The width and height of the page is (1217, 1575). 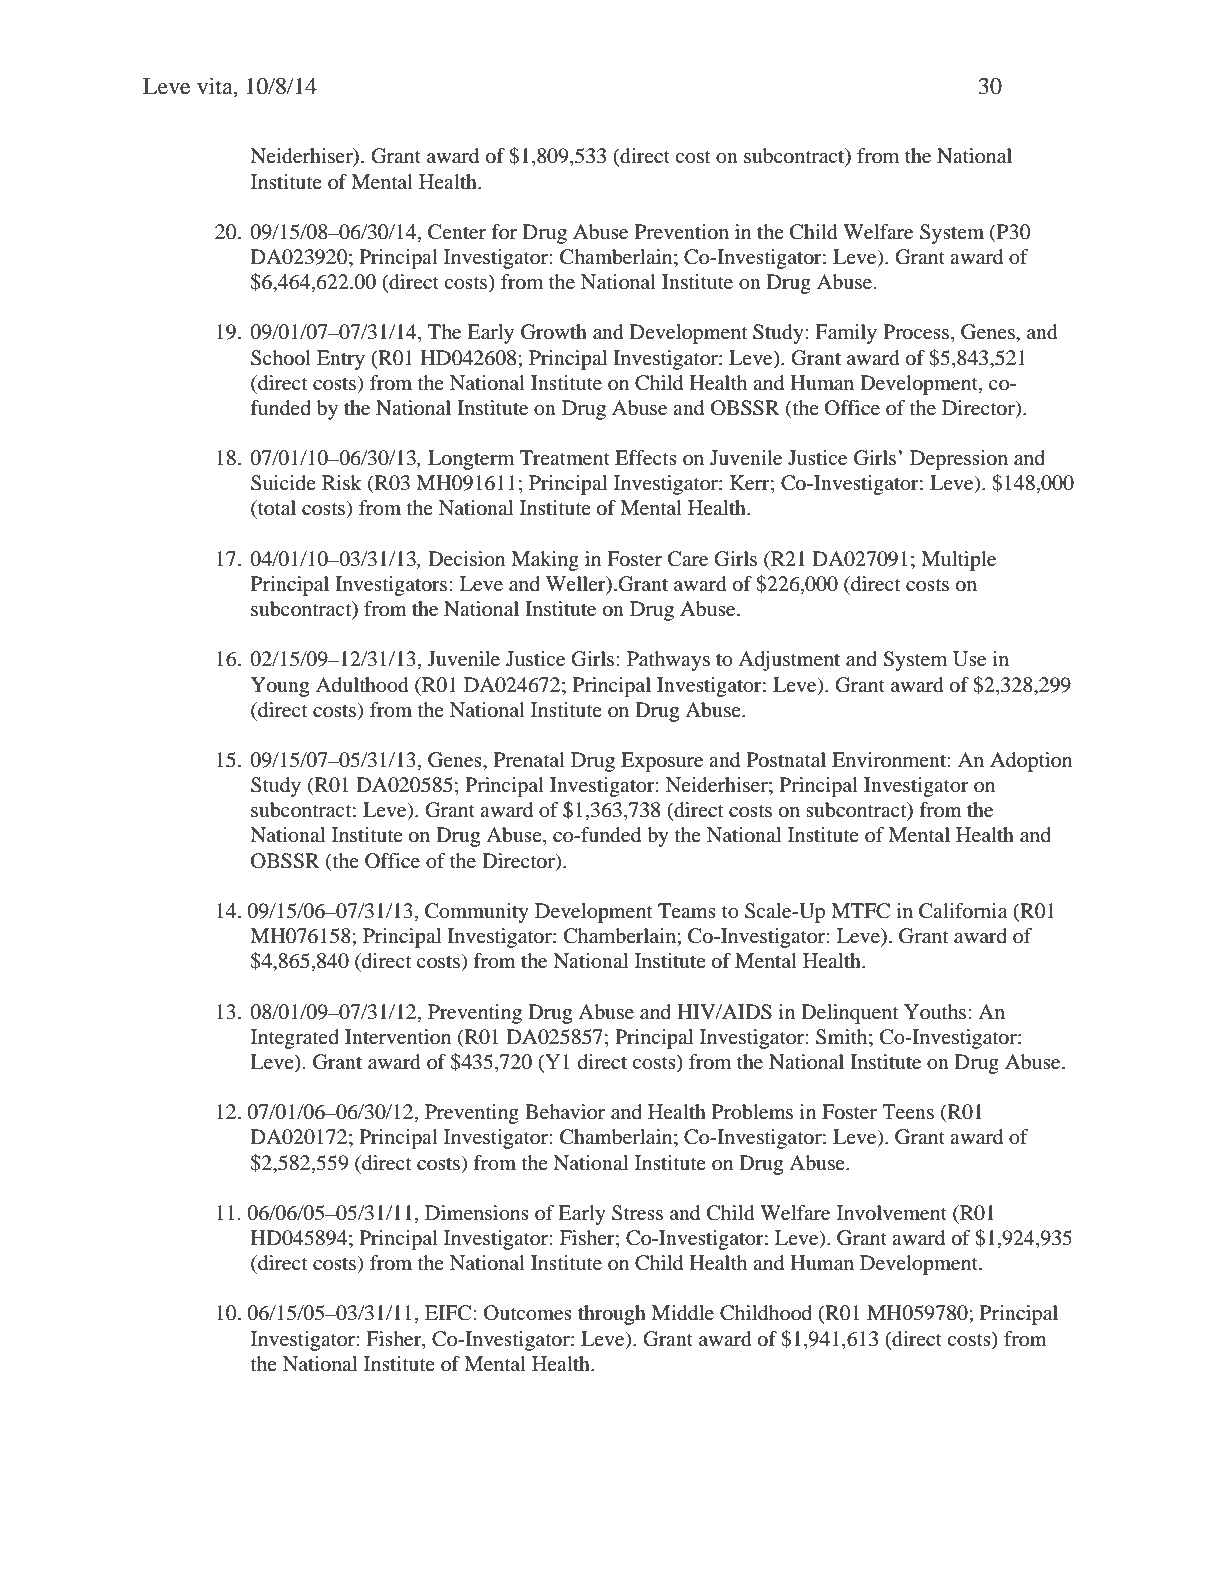 What do you see at coordinates (682, 232) in the page?
I see `Prevention` at bounding box center [682, 232].
